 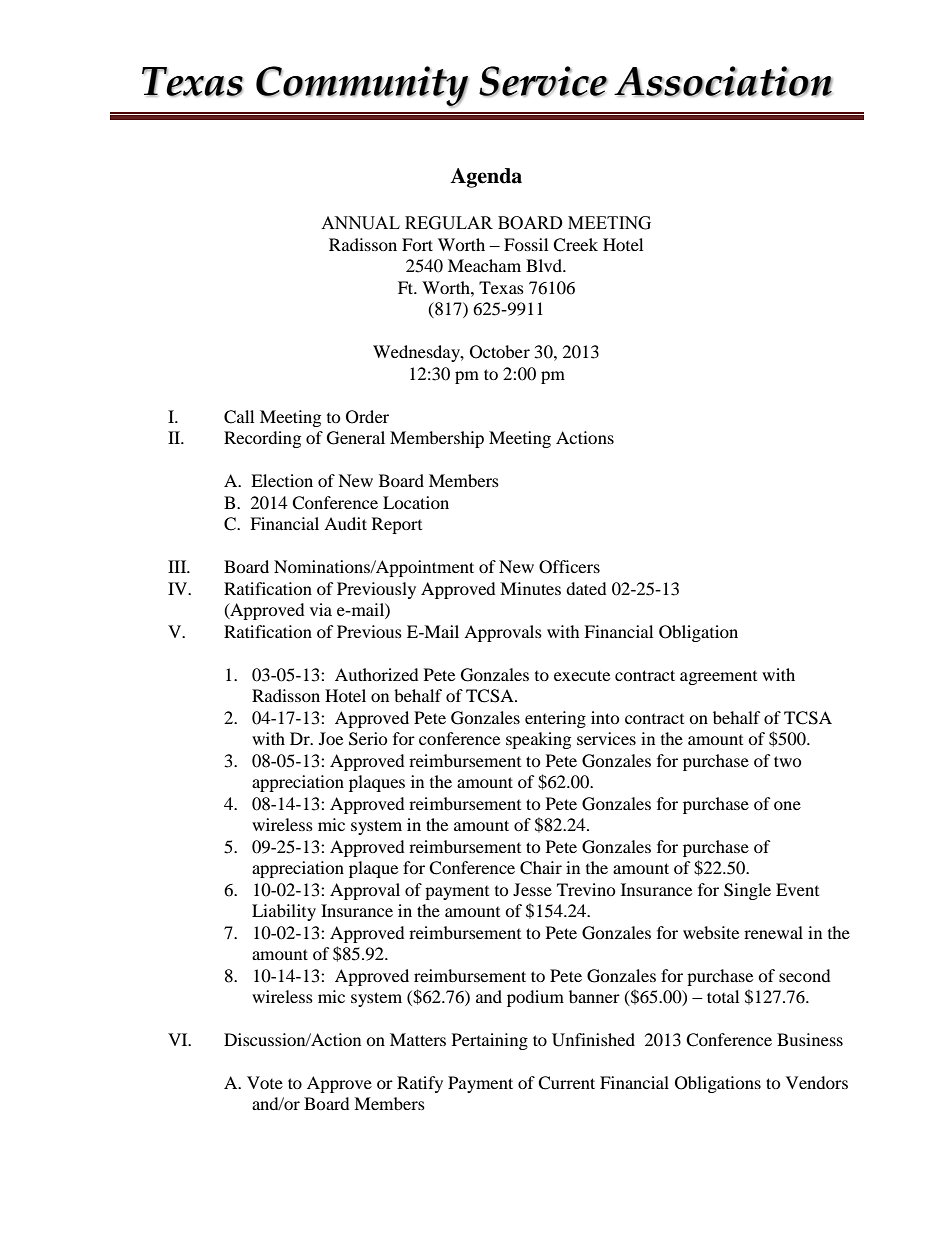 I want to click on Vote, so click(x=265, y=1082).
